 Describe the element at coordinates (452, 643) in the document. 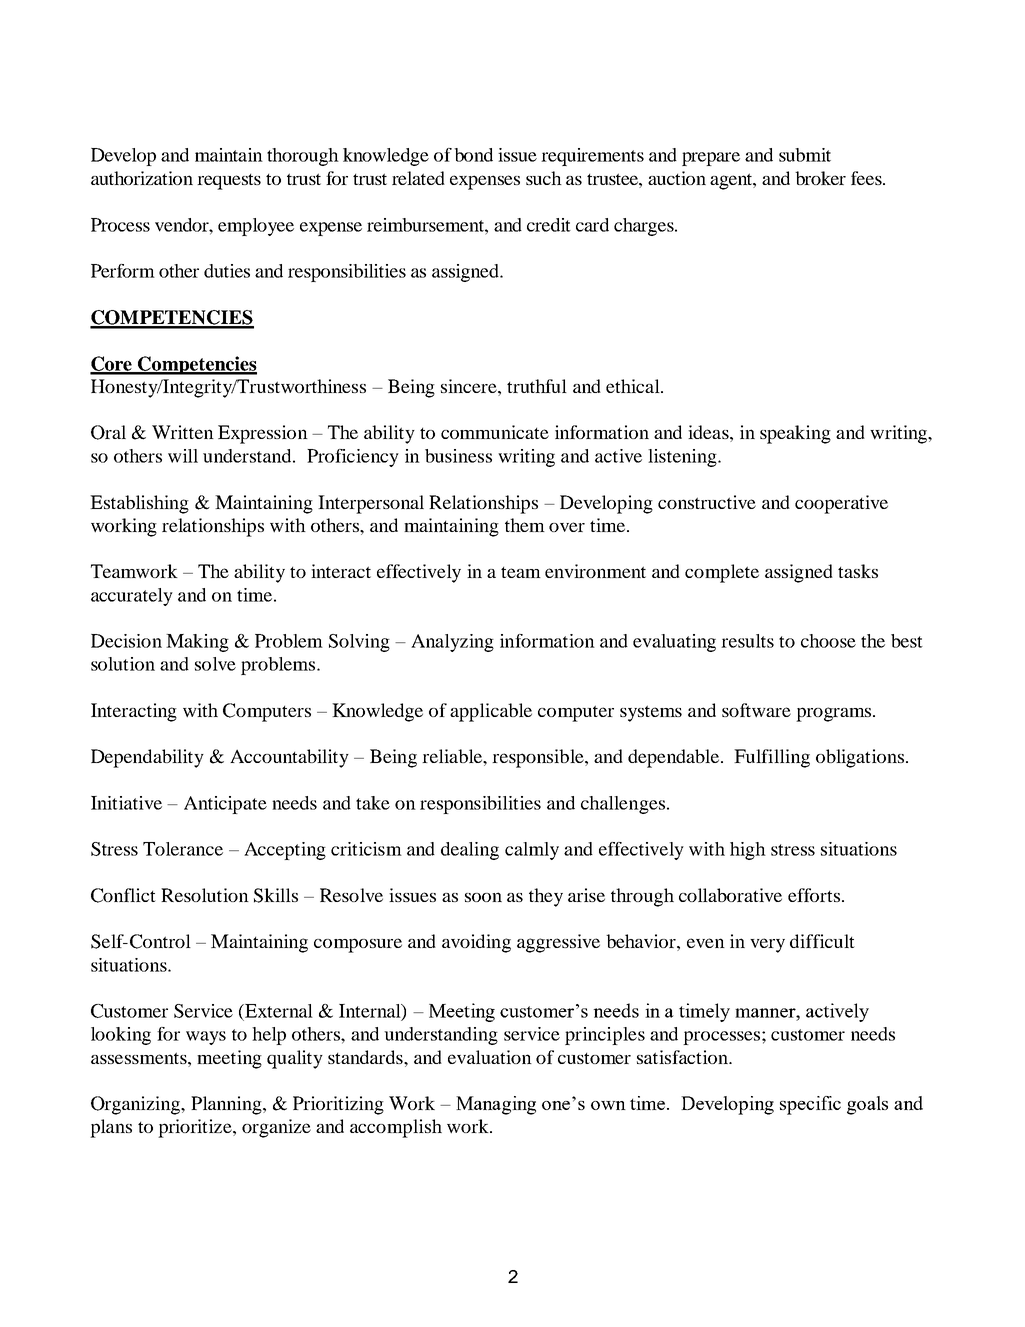

I see `Analyzing` at that location.
